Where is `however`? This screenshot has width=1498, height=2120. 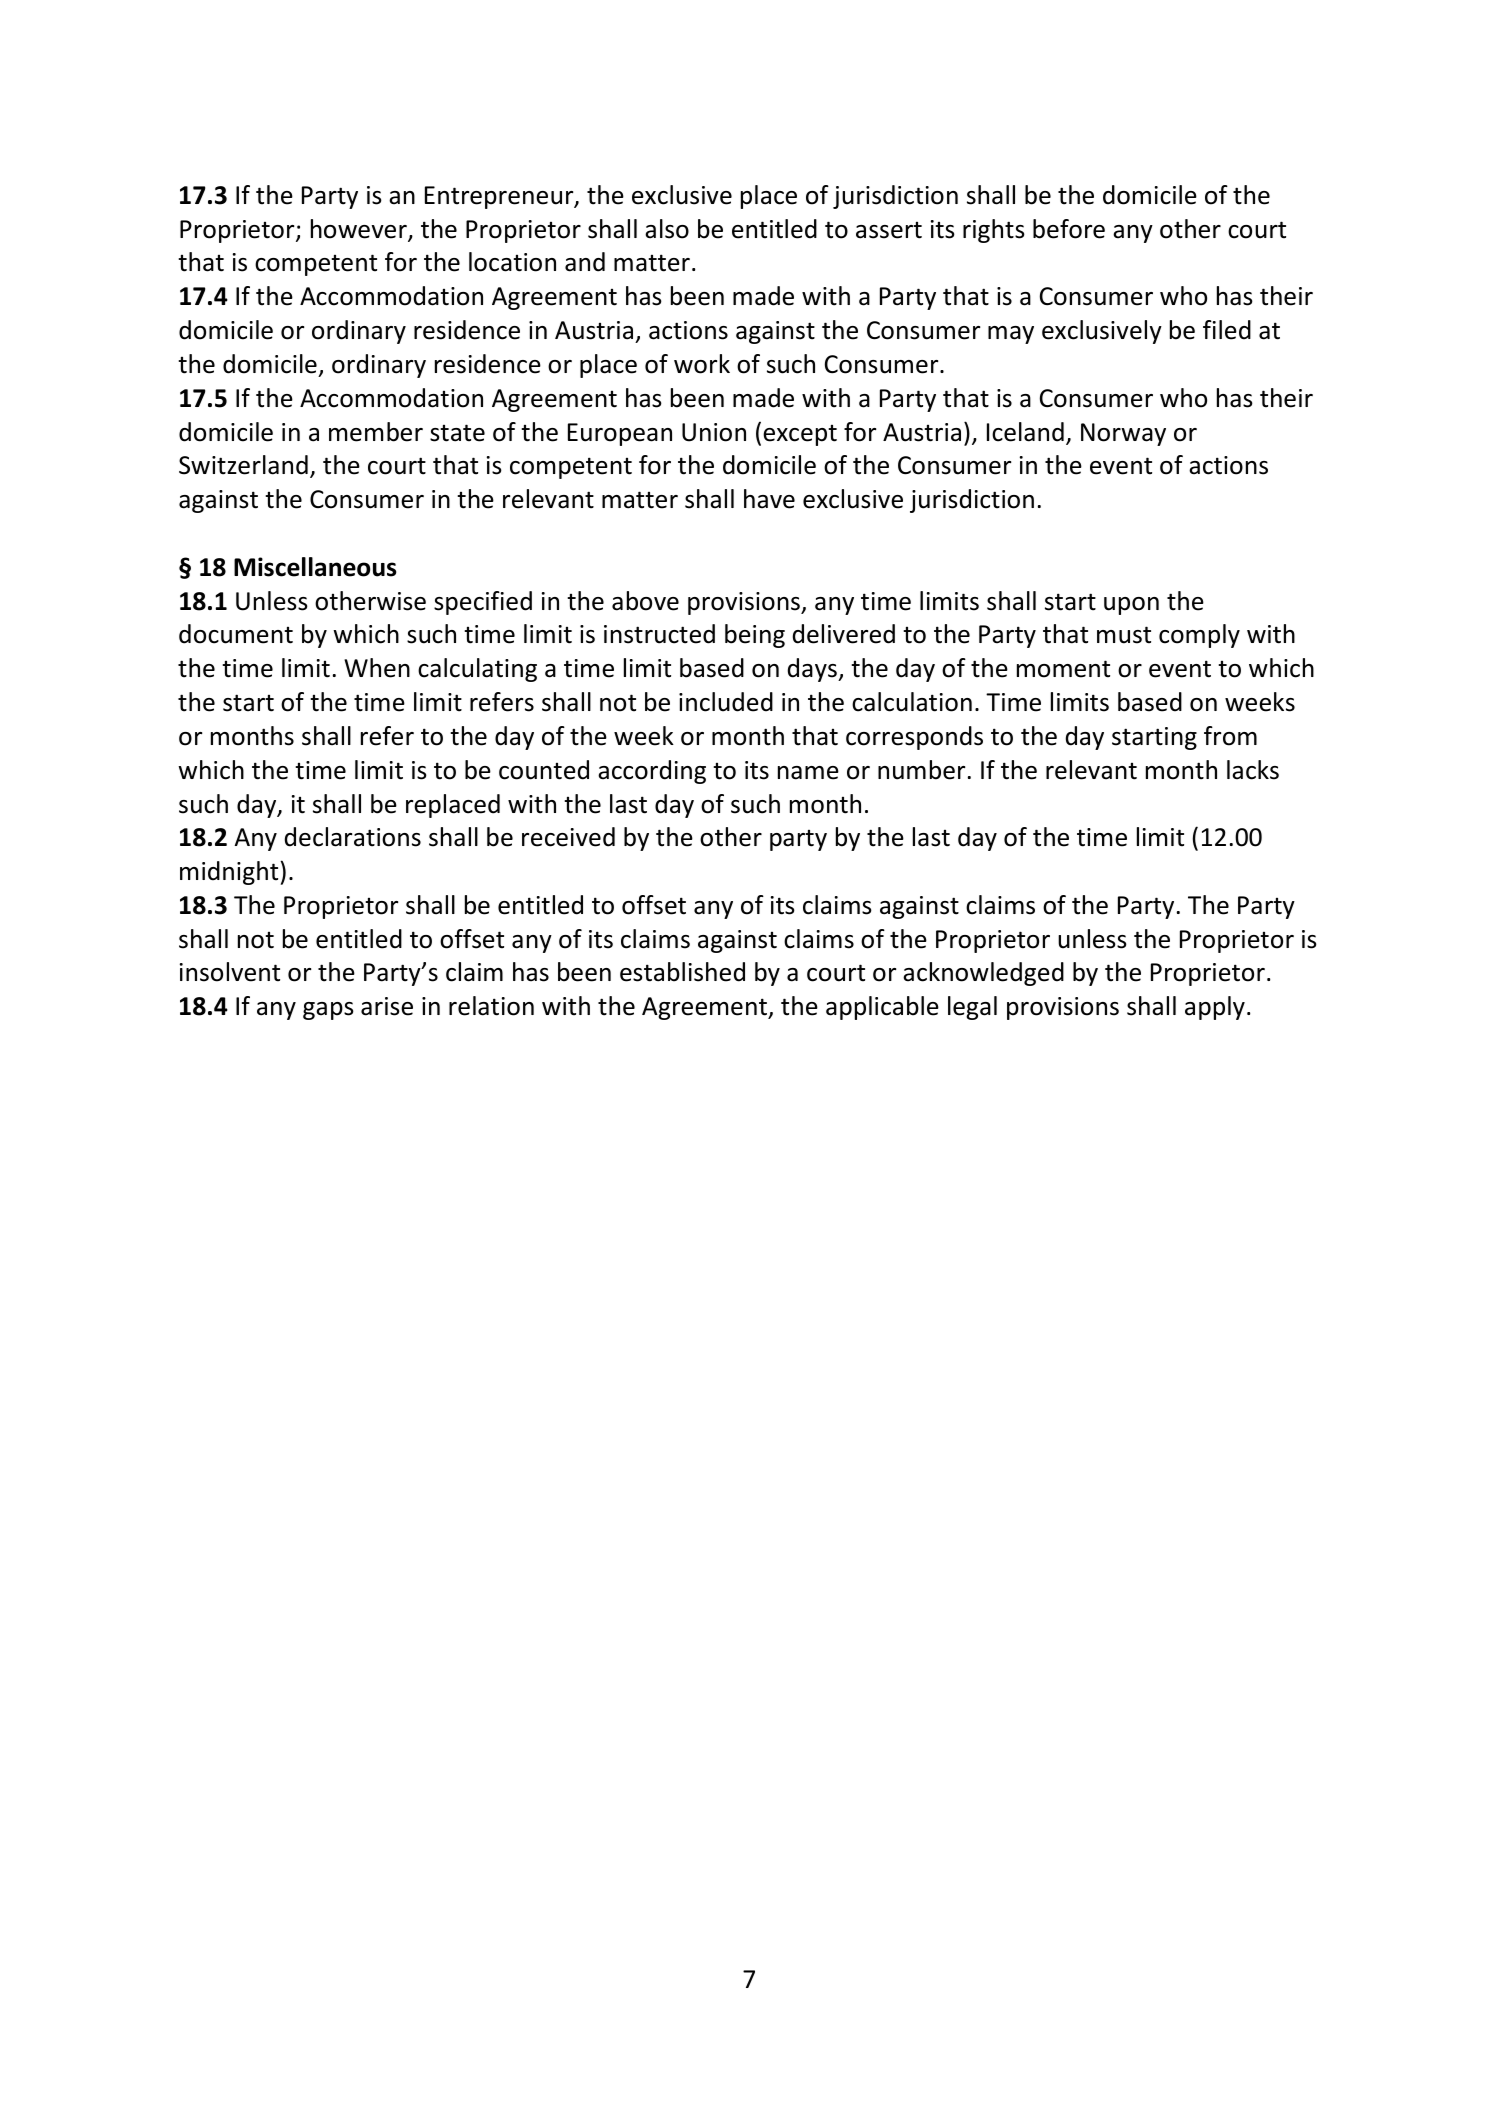 however is located at coordinates (360, 230).
